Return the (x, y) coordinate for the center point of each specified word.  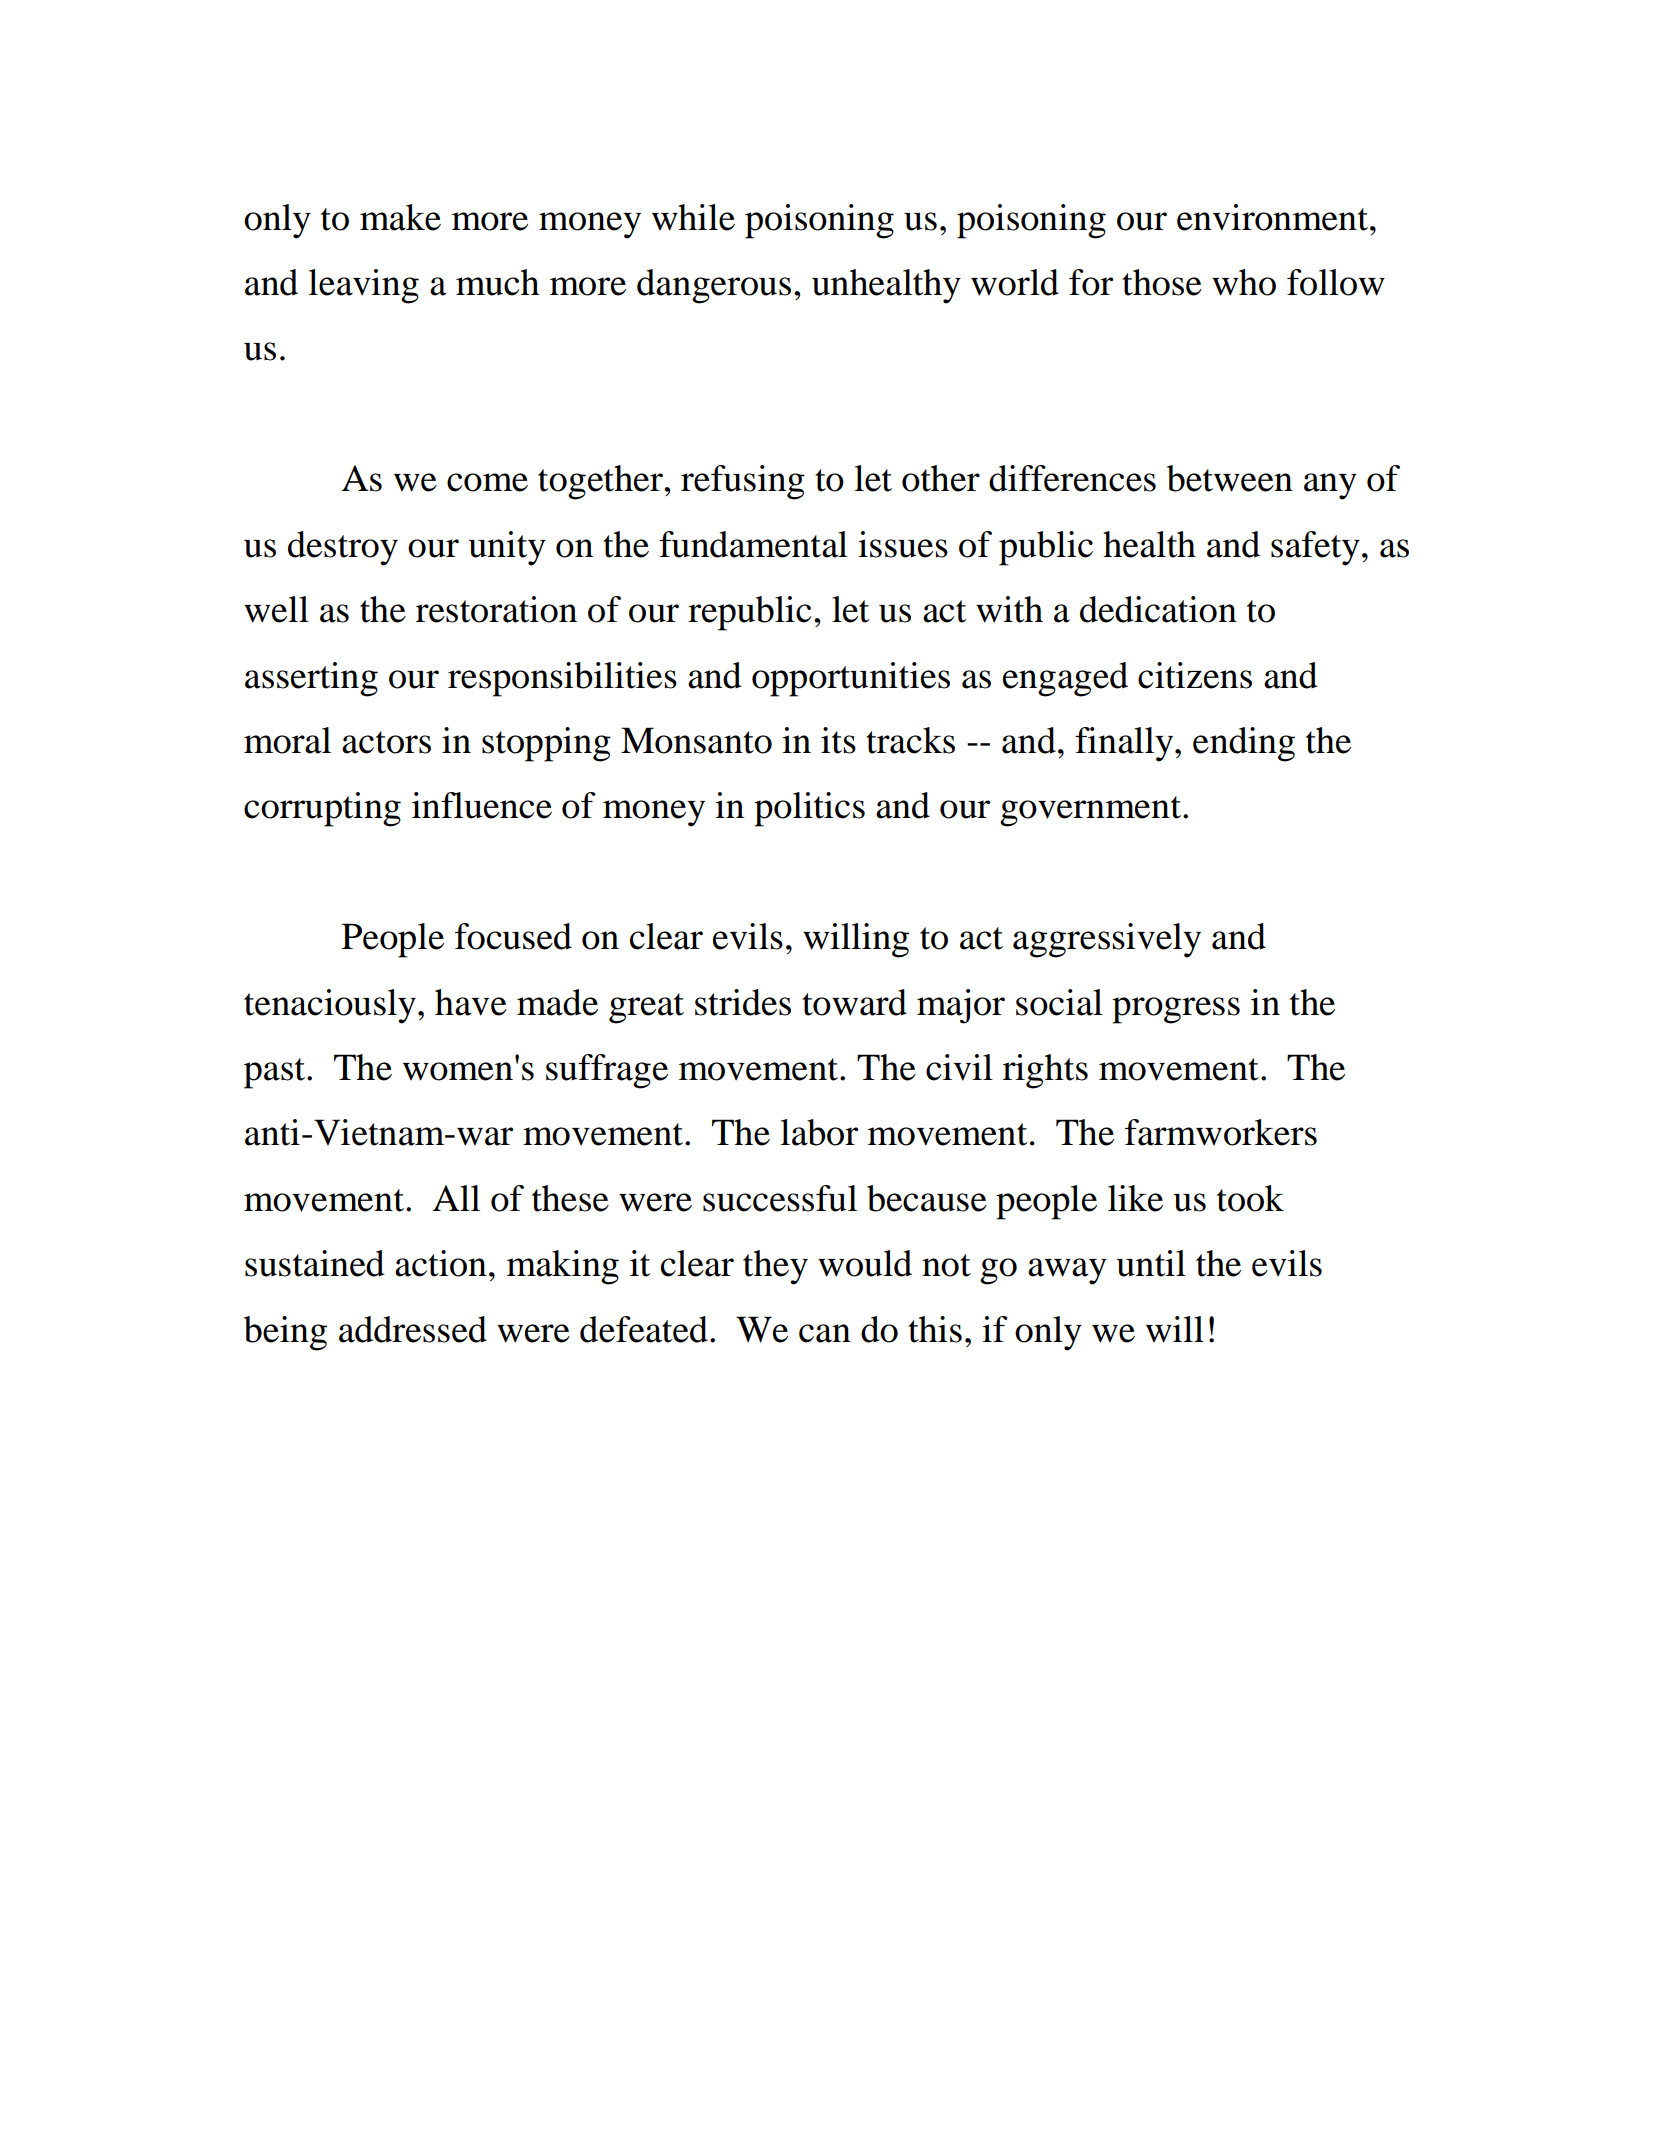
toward (854, 1002)
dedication (1158, 609)
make (400, 217)
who (1244, 282)
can (825, 1333)
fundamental (753, 544)
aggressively (1107, 940)
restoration (496, 609)
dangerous (714, 286)
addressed (413, 1329)
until (1151, 1263)
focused (513, 936)
